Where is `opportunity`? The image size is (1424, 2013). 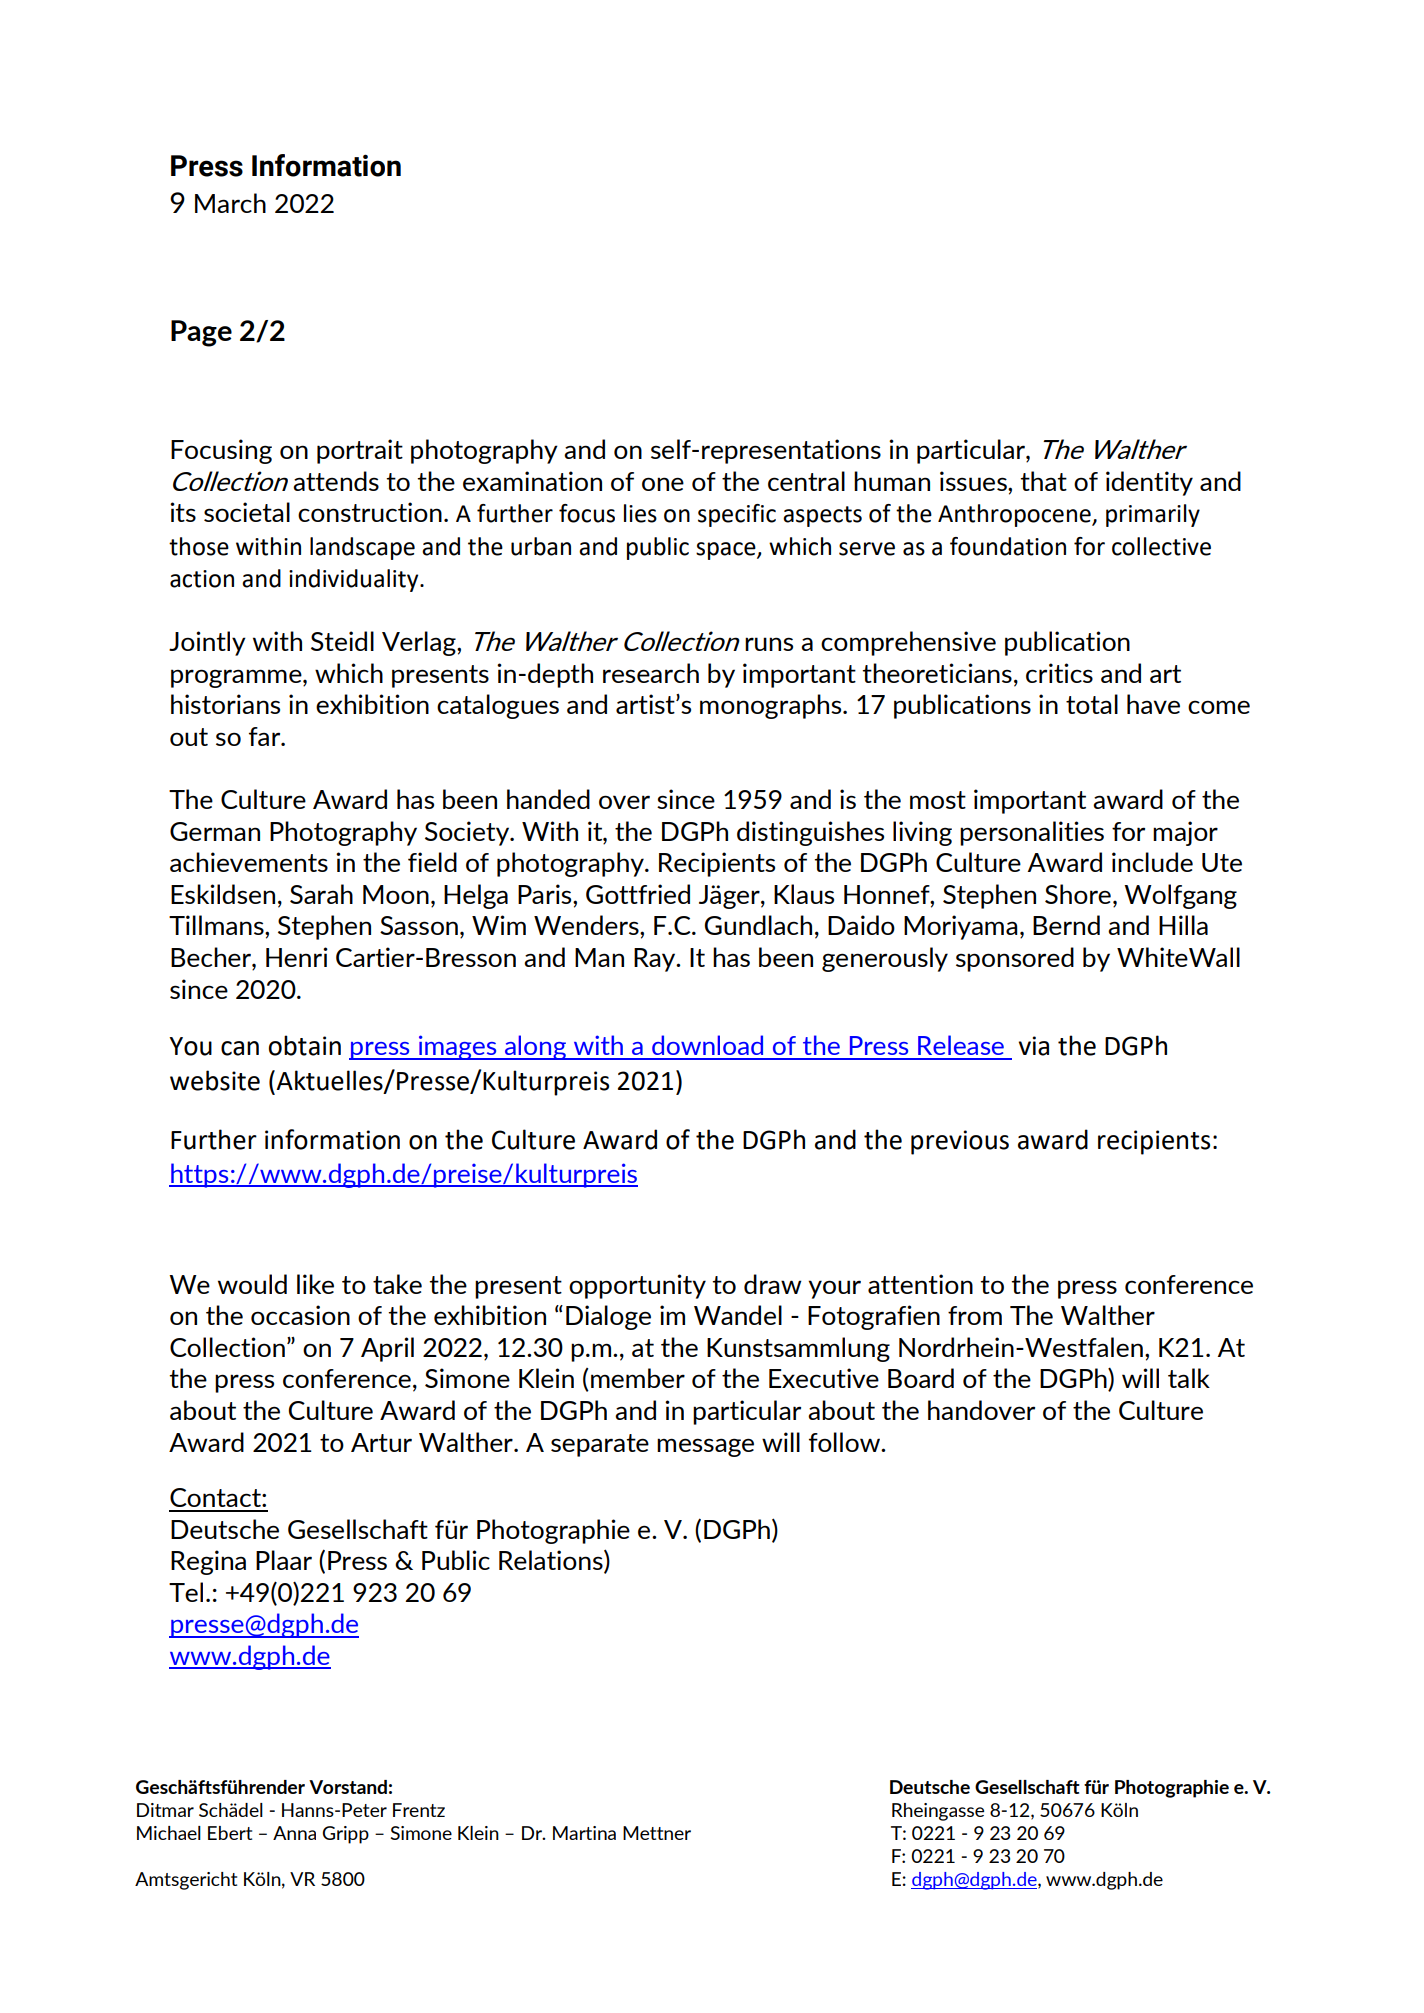 opportunity is located at coordinates (637, 1286).
